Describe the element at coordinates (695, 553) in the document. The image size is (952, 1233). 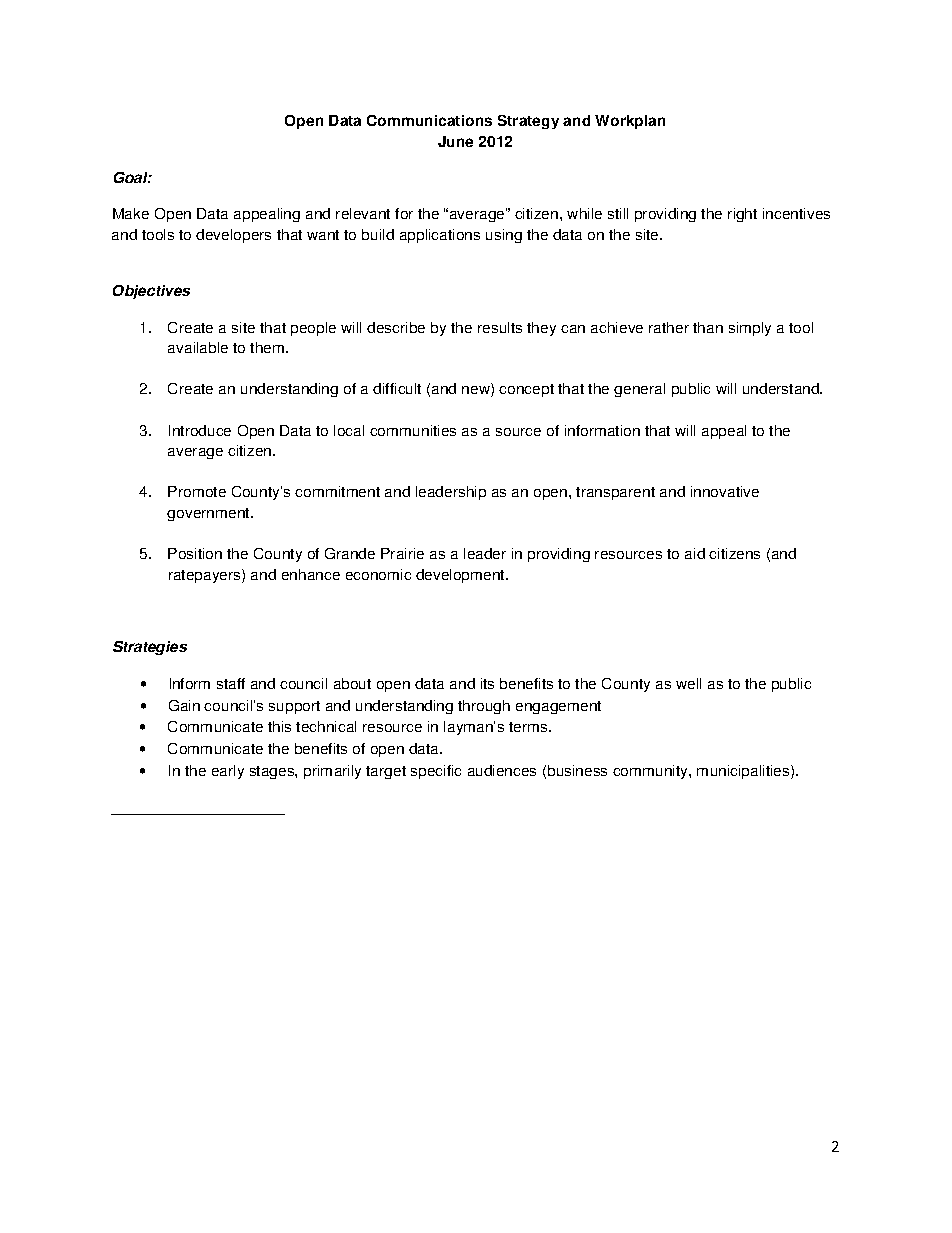
I see `aid` at that location.
